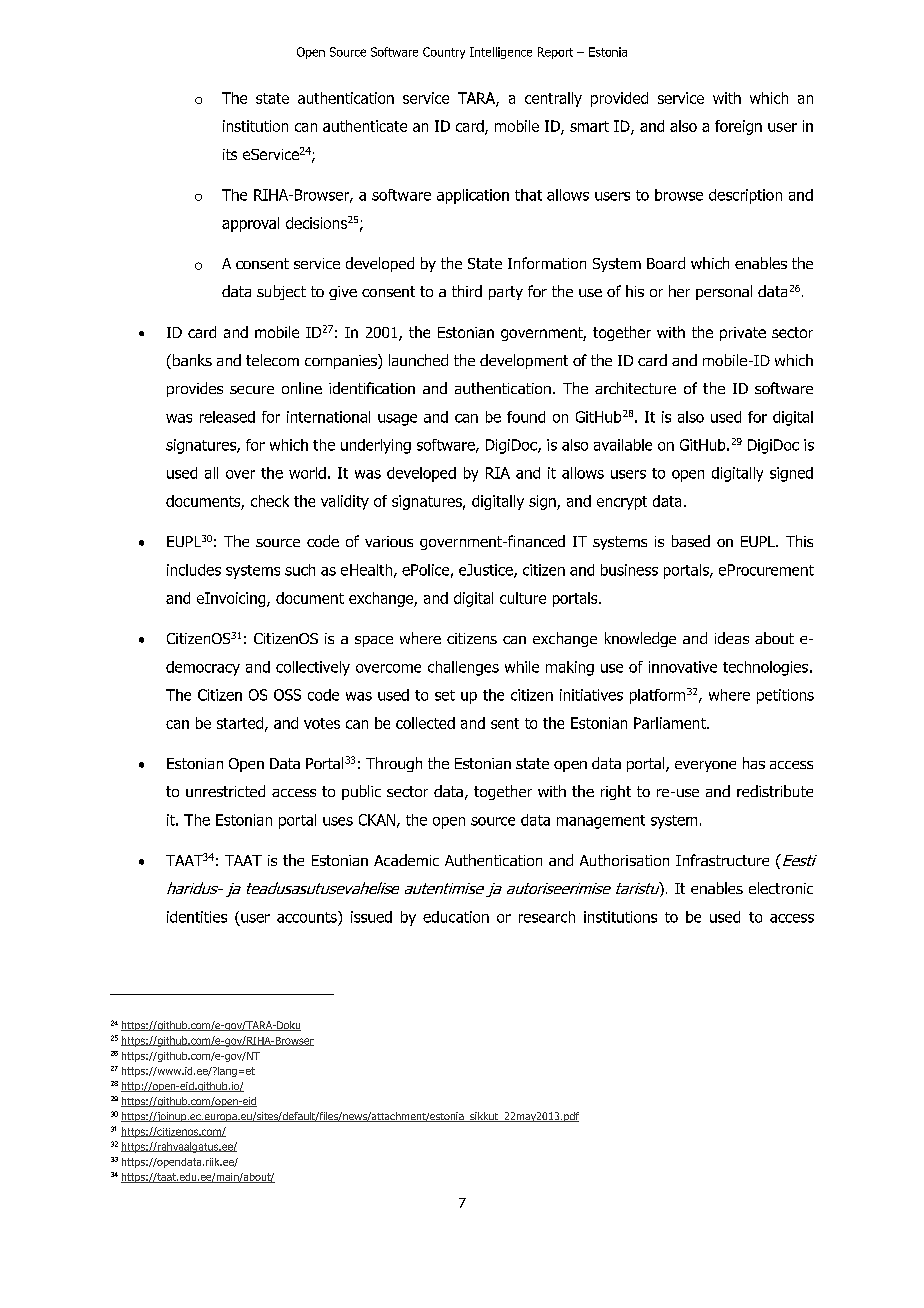 The width and height of the image is (924, 1308). I want to click on such, so click(300, 570).
